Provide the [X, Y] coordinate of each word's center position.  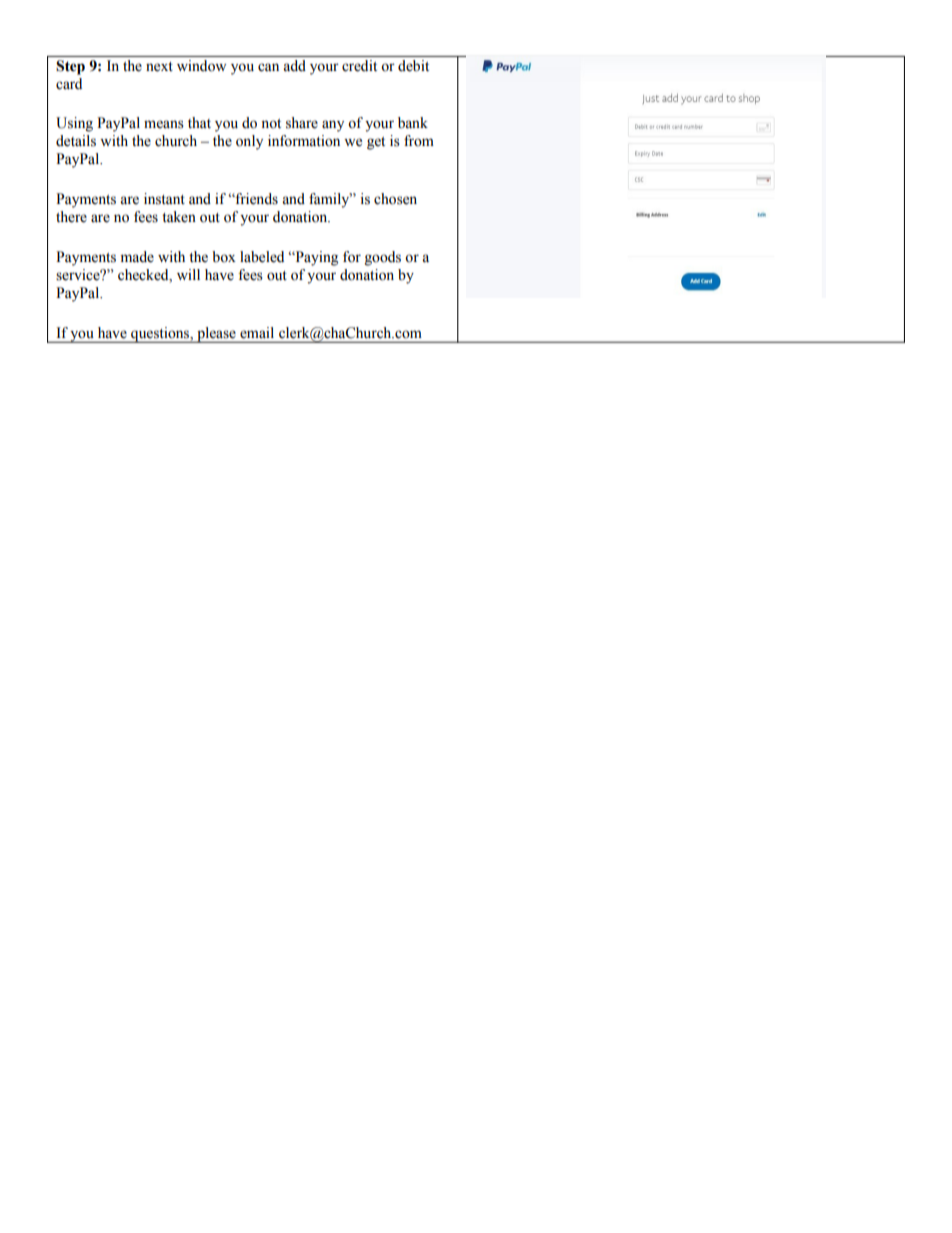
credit [359, 66]
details [76, 141]
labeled [262, 257]
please [216, 335]
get [376, 143]
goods [383, 258]
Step [70, 67]
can [268, 67]
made [137, 257]
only [249, 142]
